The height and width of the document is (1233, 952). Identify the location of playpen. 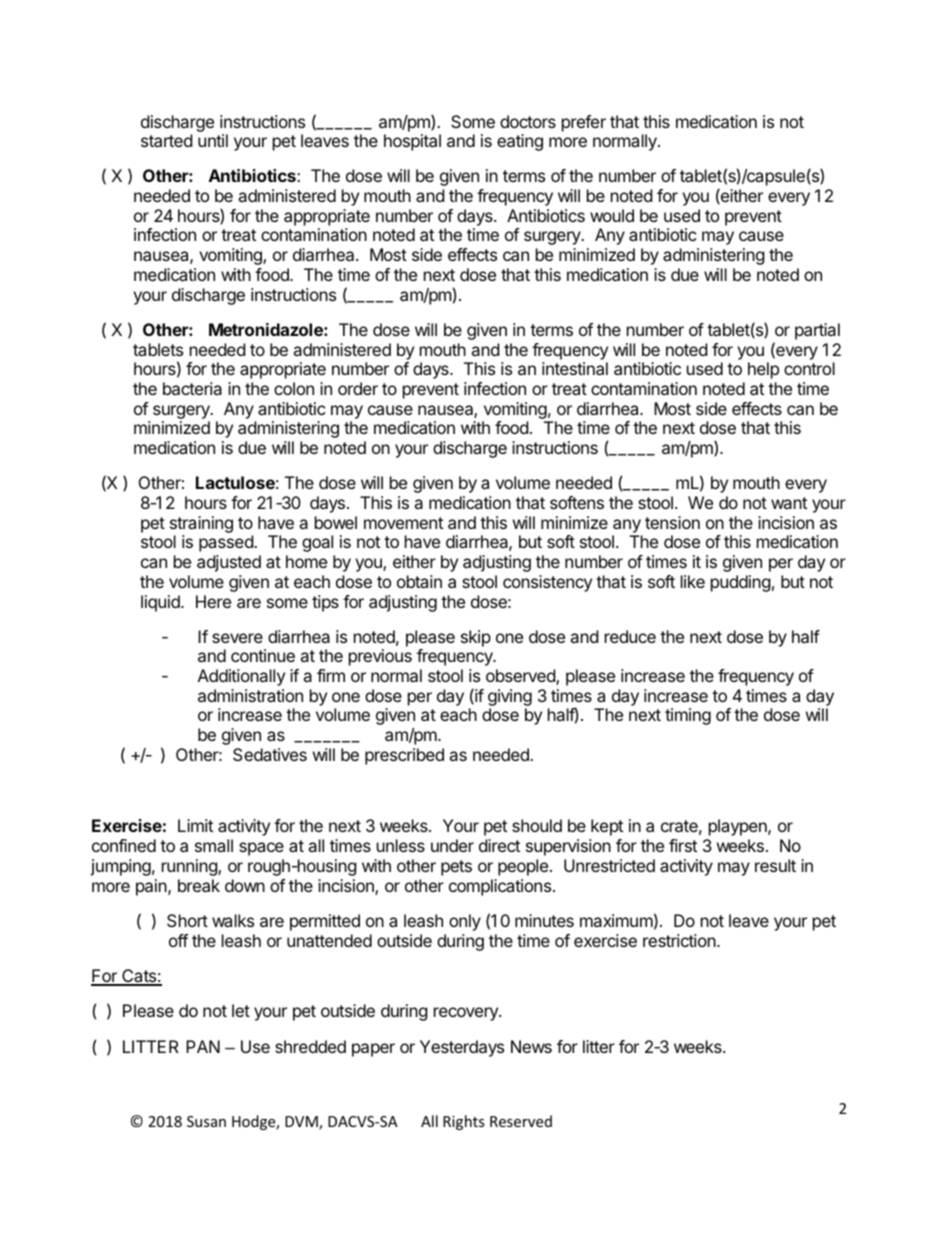
(739, 827).
